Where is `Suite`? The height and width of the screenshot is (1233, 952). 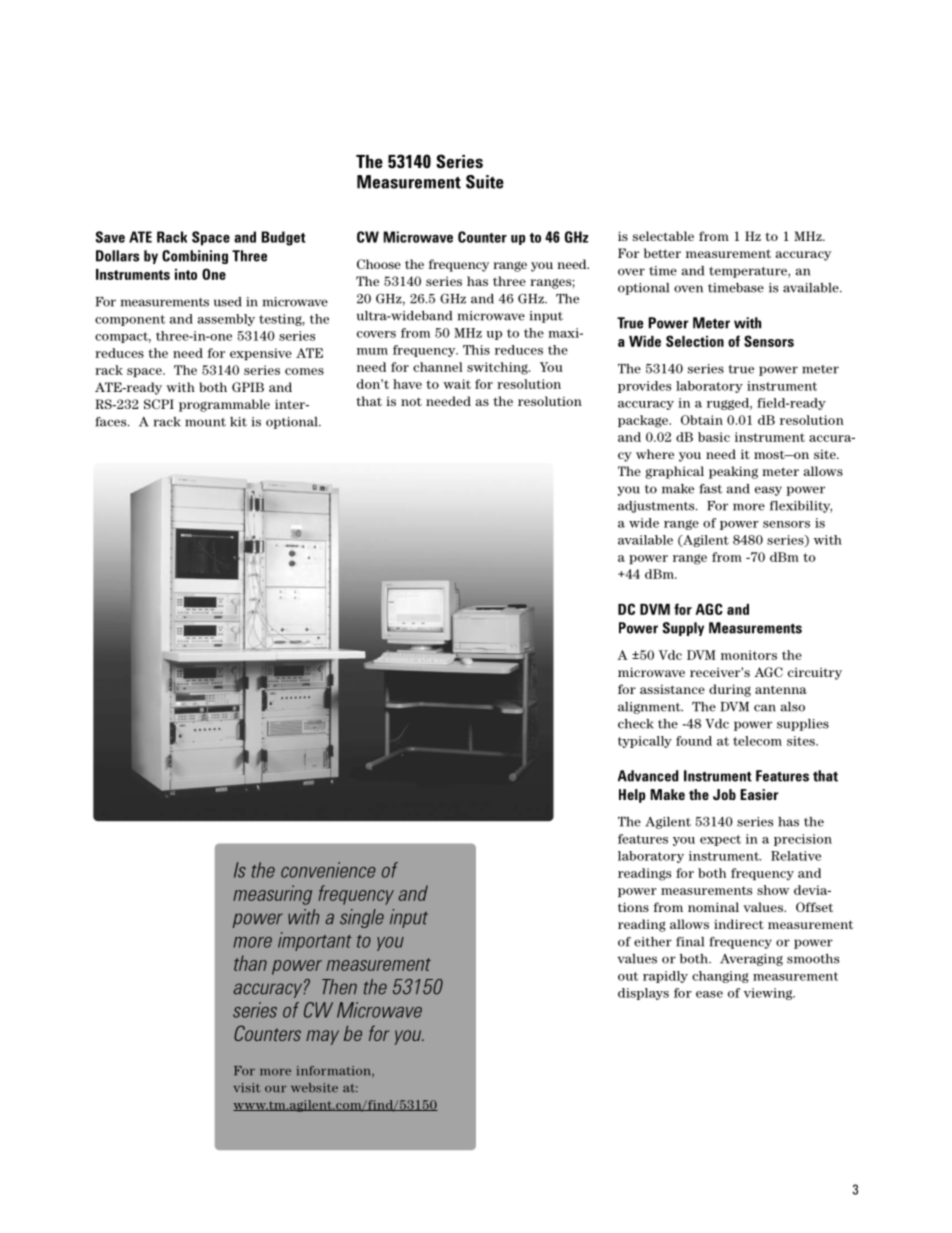 Suite is located at coordinates (485, 182).
